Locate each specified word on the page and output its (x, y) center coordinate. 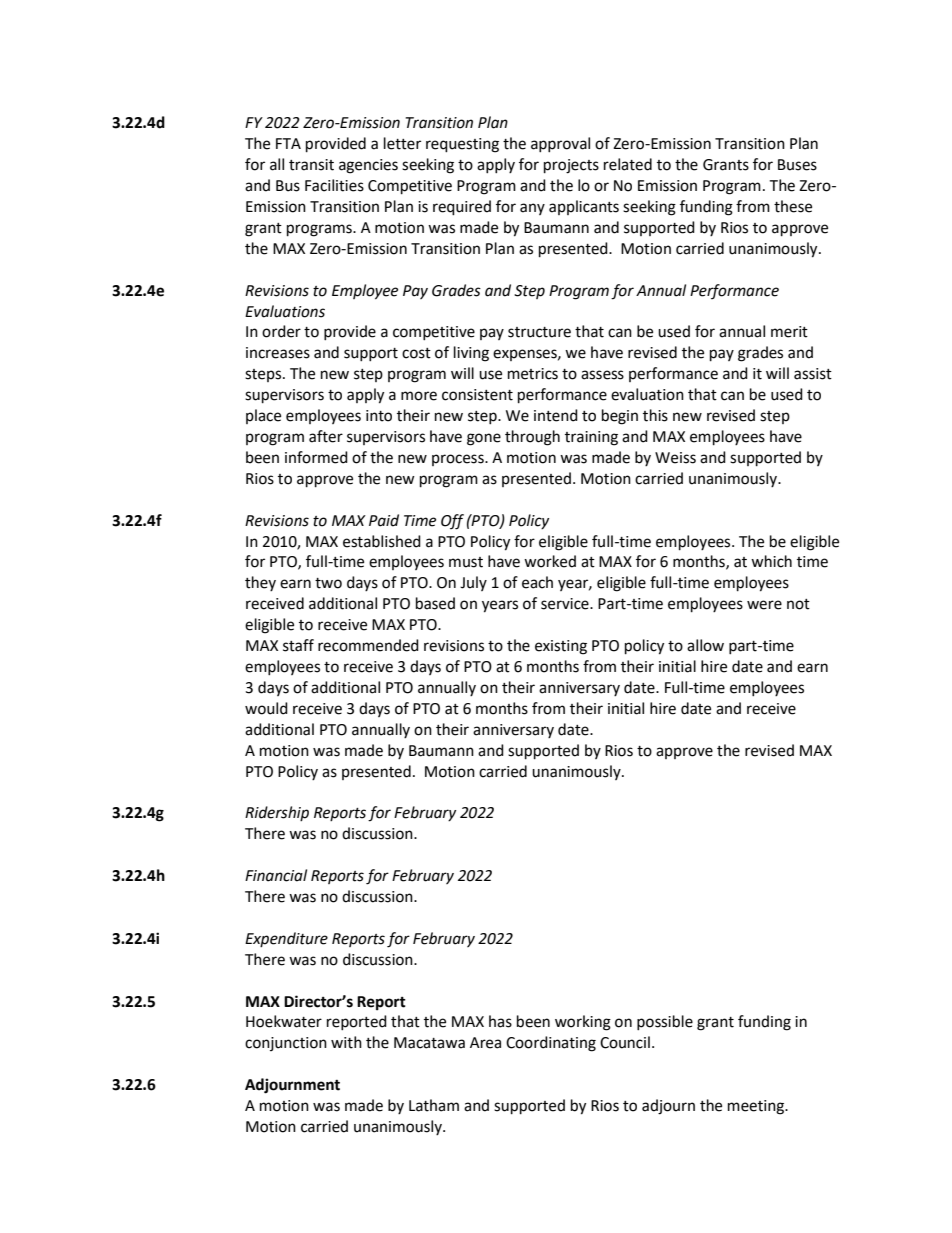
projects (571, 166)
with (346, 1042)
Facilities (334, 185)
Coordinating (551, 1044)
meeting (757, 1107)
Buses (797, 165)
